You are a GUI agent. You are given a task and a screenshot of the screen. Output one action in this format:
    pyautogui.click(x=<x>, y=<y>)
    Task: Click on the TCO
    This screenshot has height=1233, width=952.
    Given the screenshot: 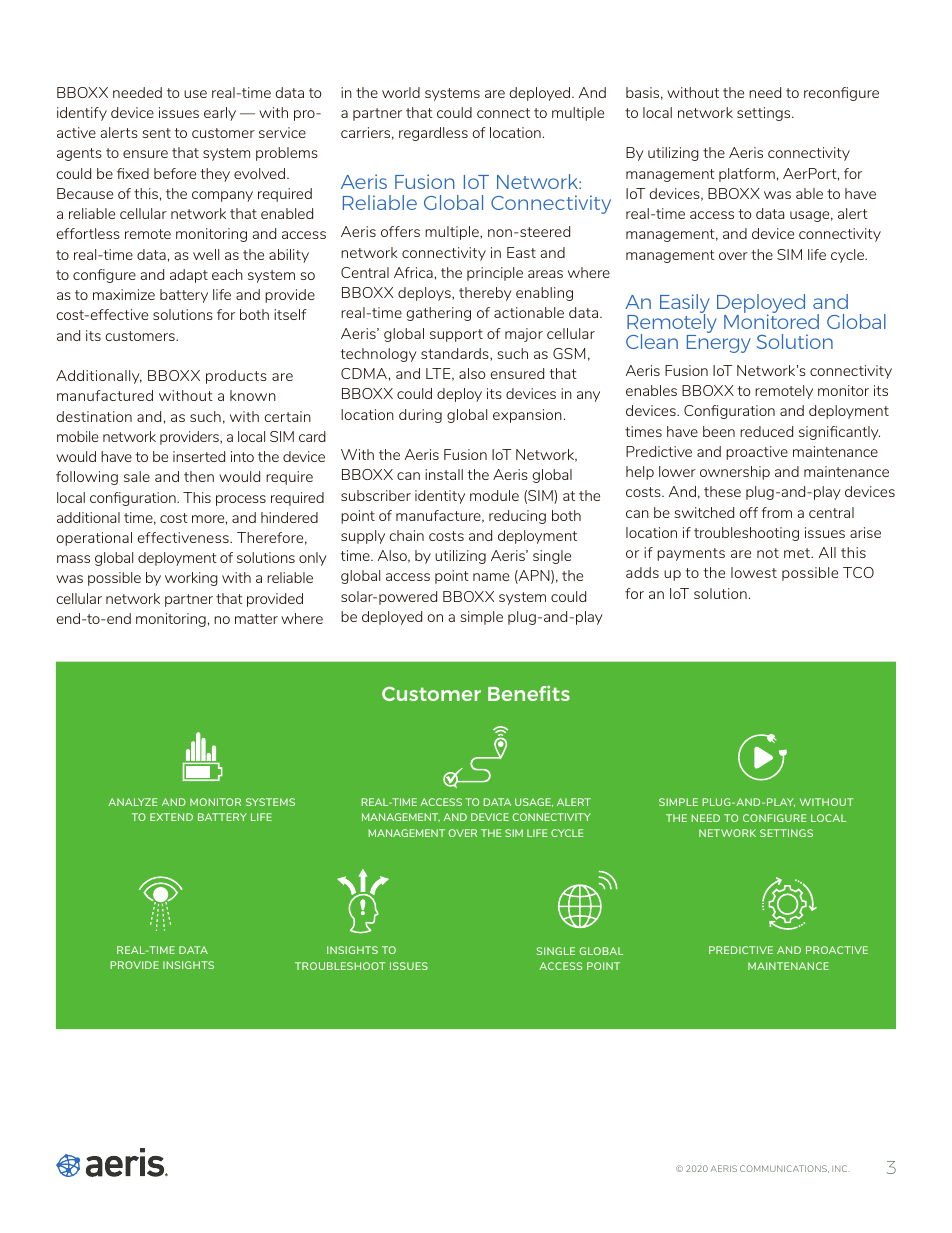 What is the action you would take?
    pyautogui.click(x=858, y=572)
